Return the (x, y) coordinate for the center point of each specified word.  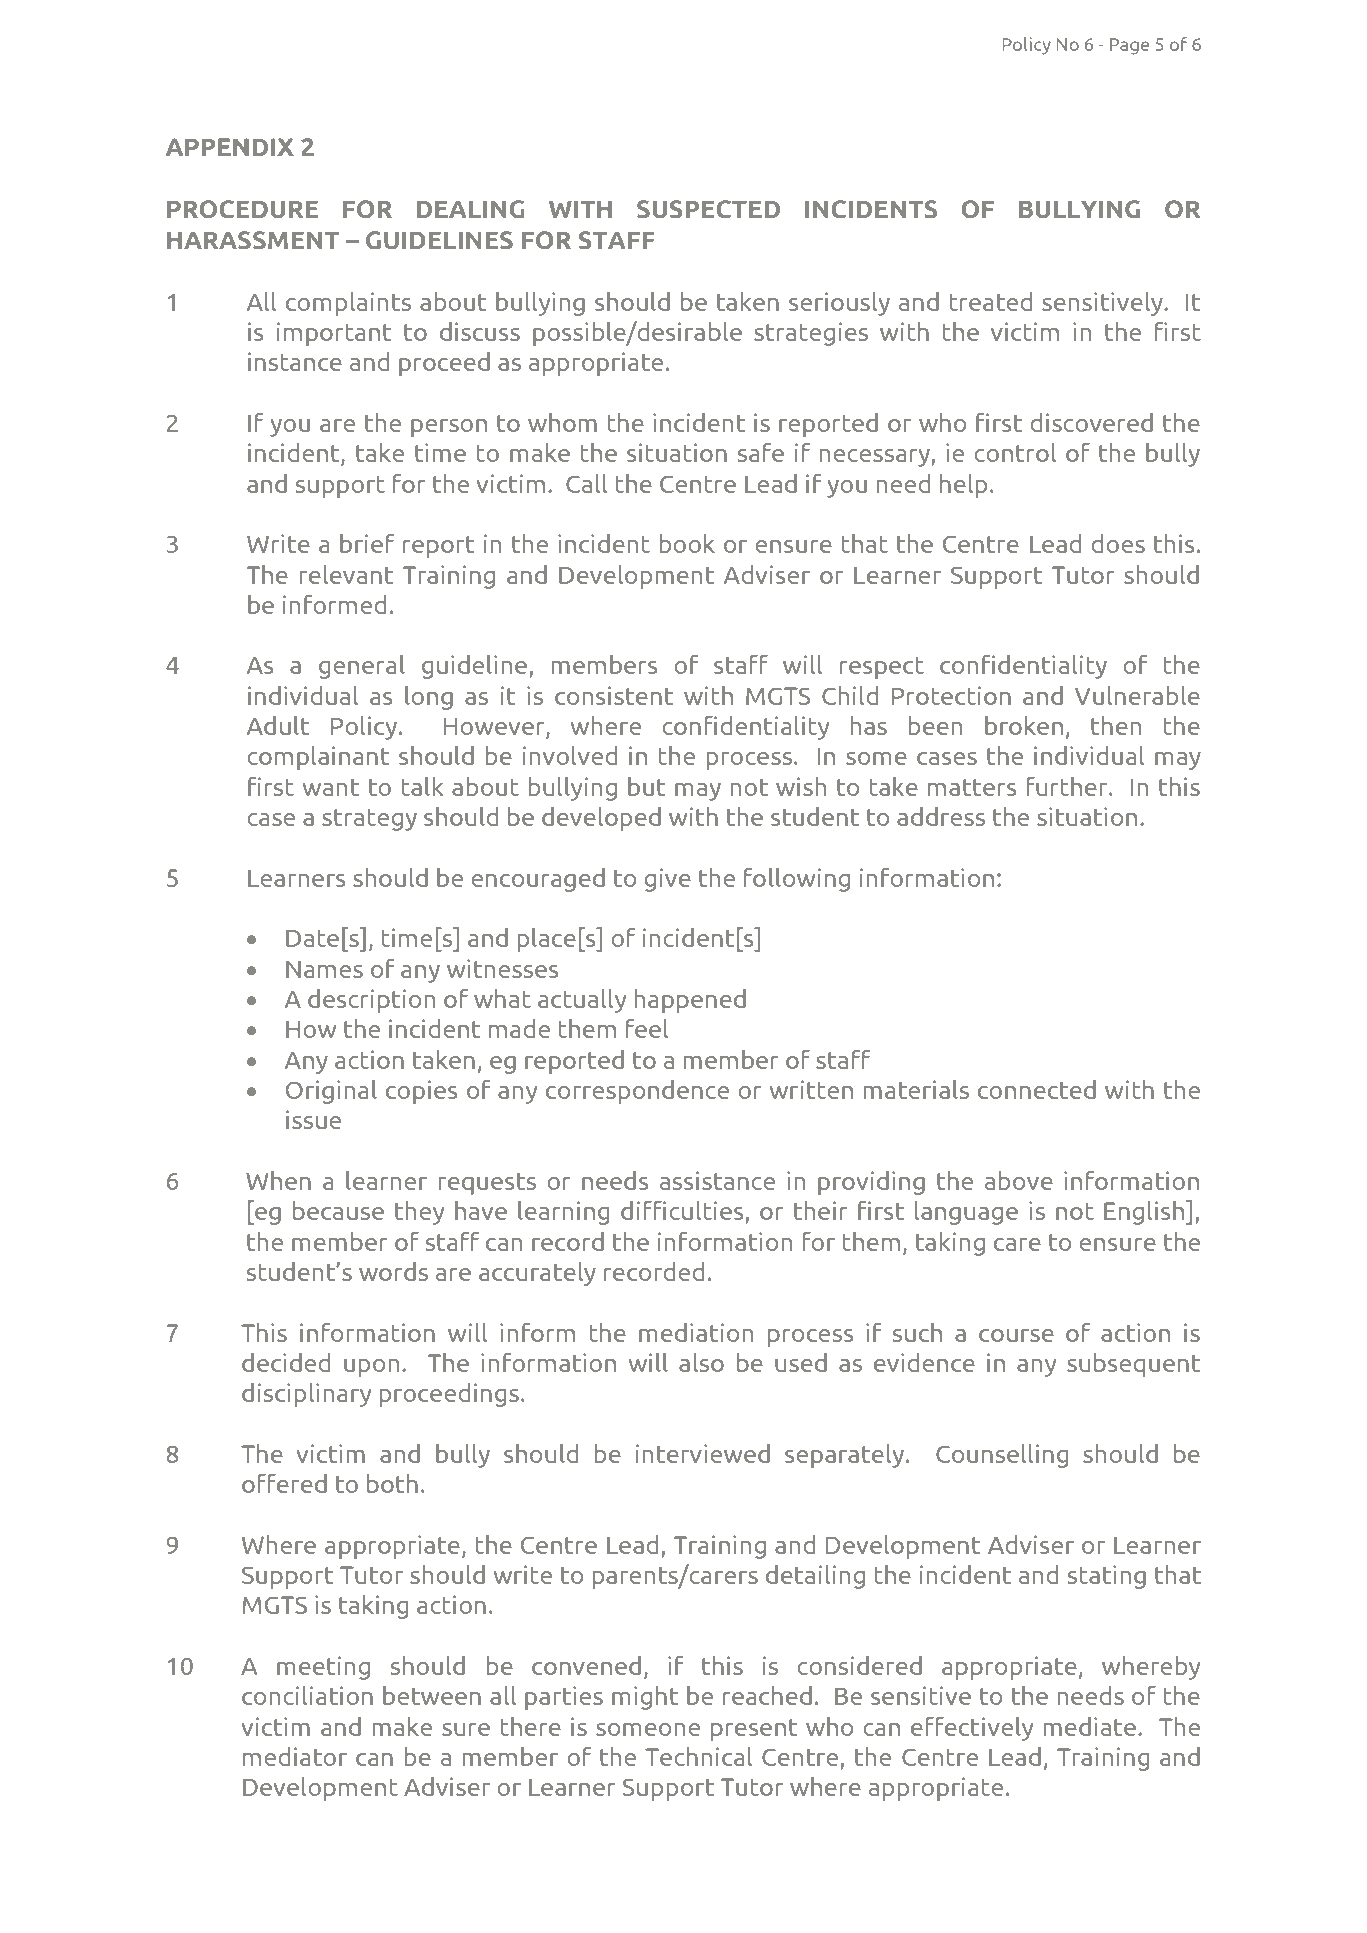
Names (324, 969)
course (1016, 1335)
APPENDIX (230, 147)
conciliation (307, 1695)
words (393, 1271)
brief (367, 543)
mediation (696, 1332)
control (1015, 452)
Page (1129, 46)
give (667, 880)
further (1068, 786)
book (687, 543)
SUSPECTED (708, 209)
